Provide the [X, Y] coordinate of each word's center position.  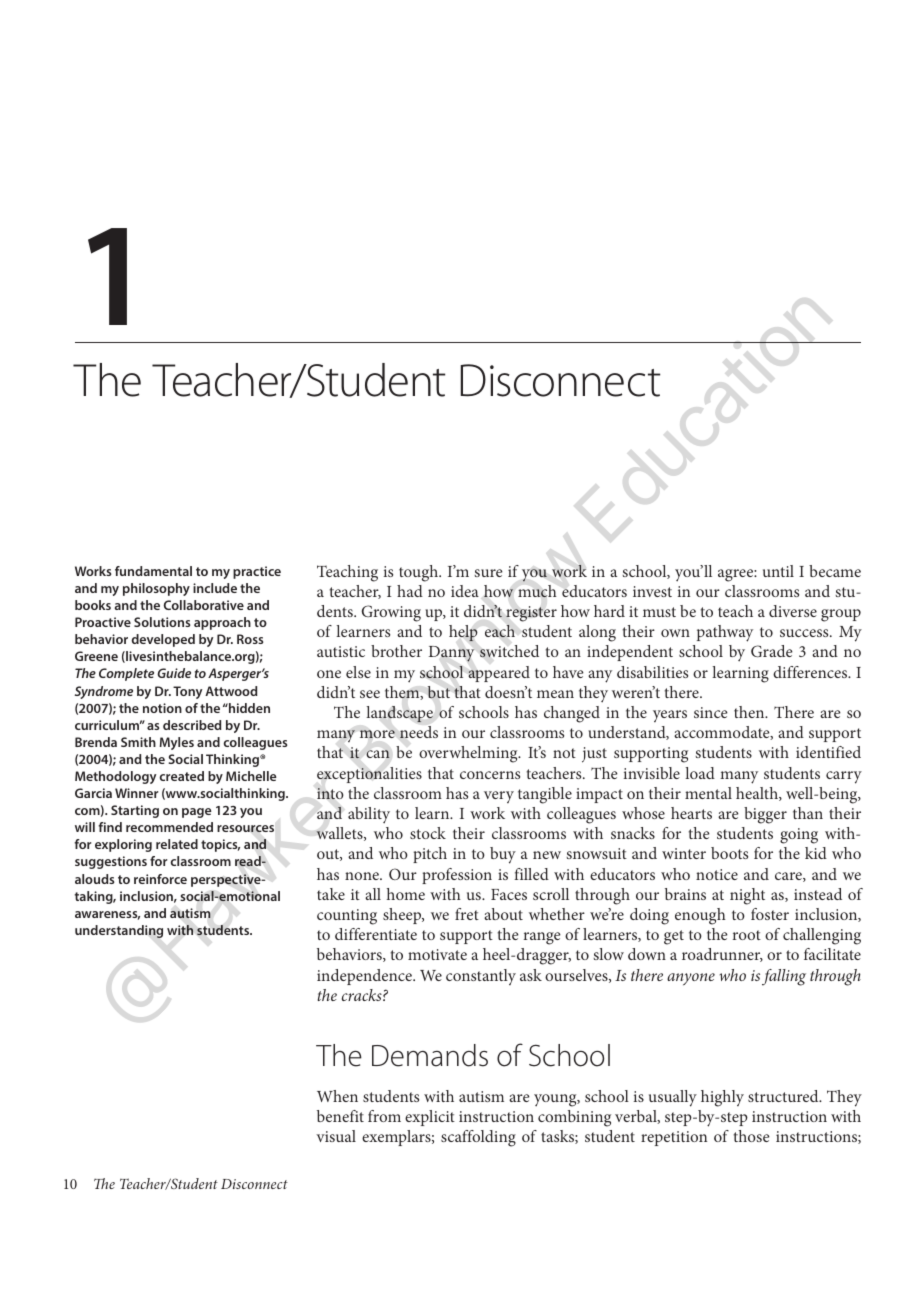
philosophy [156, 589]
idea [465, 591]
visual [336, 1136]
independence [365, 977]
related [177, 844]
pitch [430, 855]
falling [784, 977]
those [751, 1136]
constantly [481, 977]
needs [419, 732]
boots [729, 853]
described [192, 725]
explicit [430, 1118]
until [778, 571]
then [750, 712]
